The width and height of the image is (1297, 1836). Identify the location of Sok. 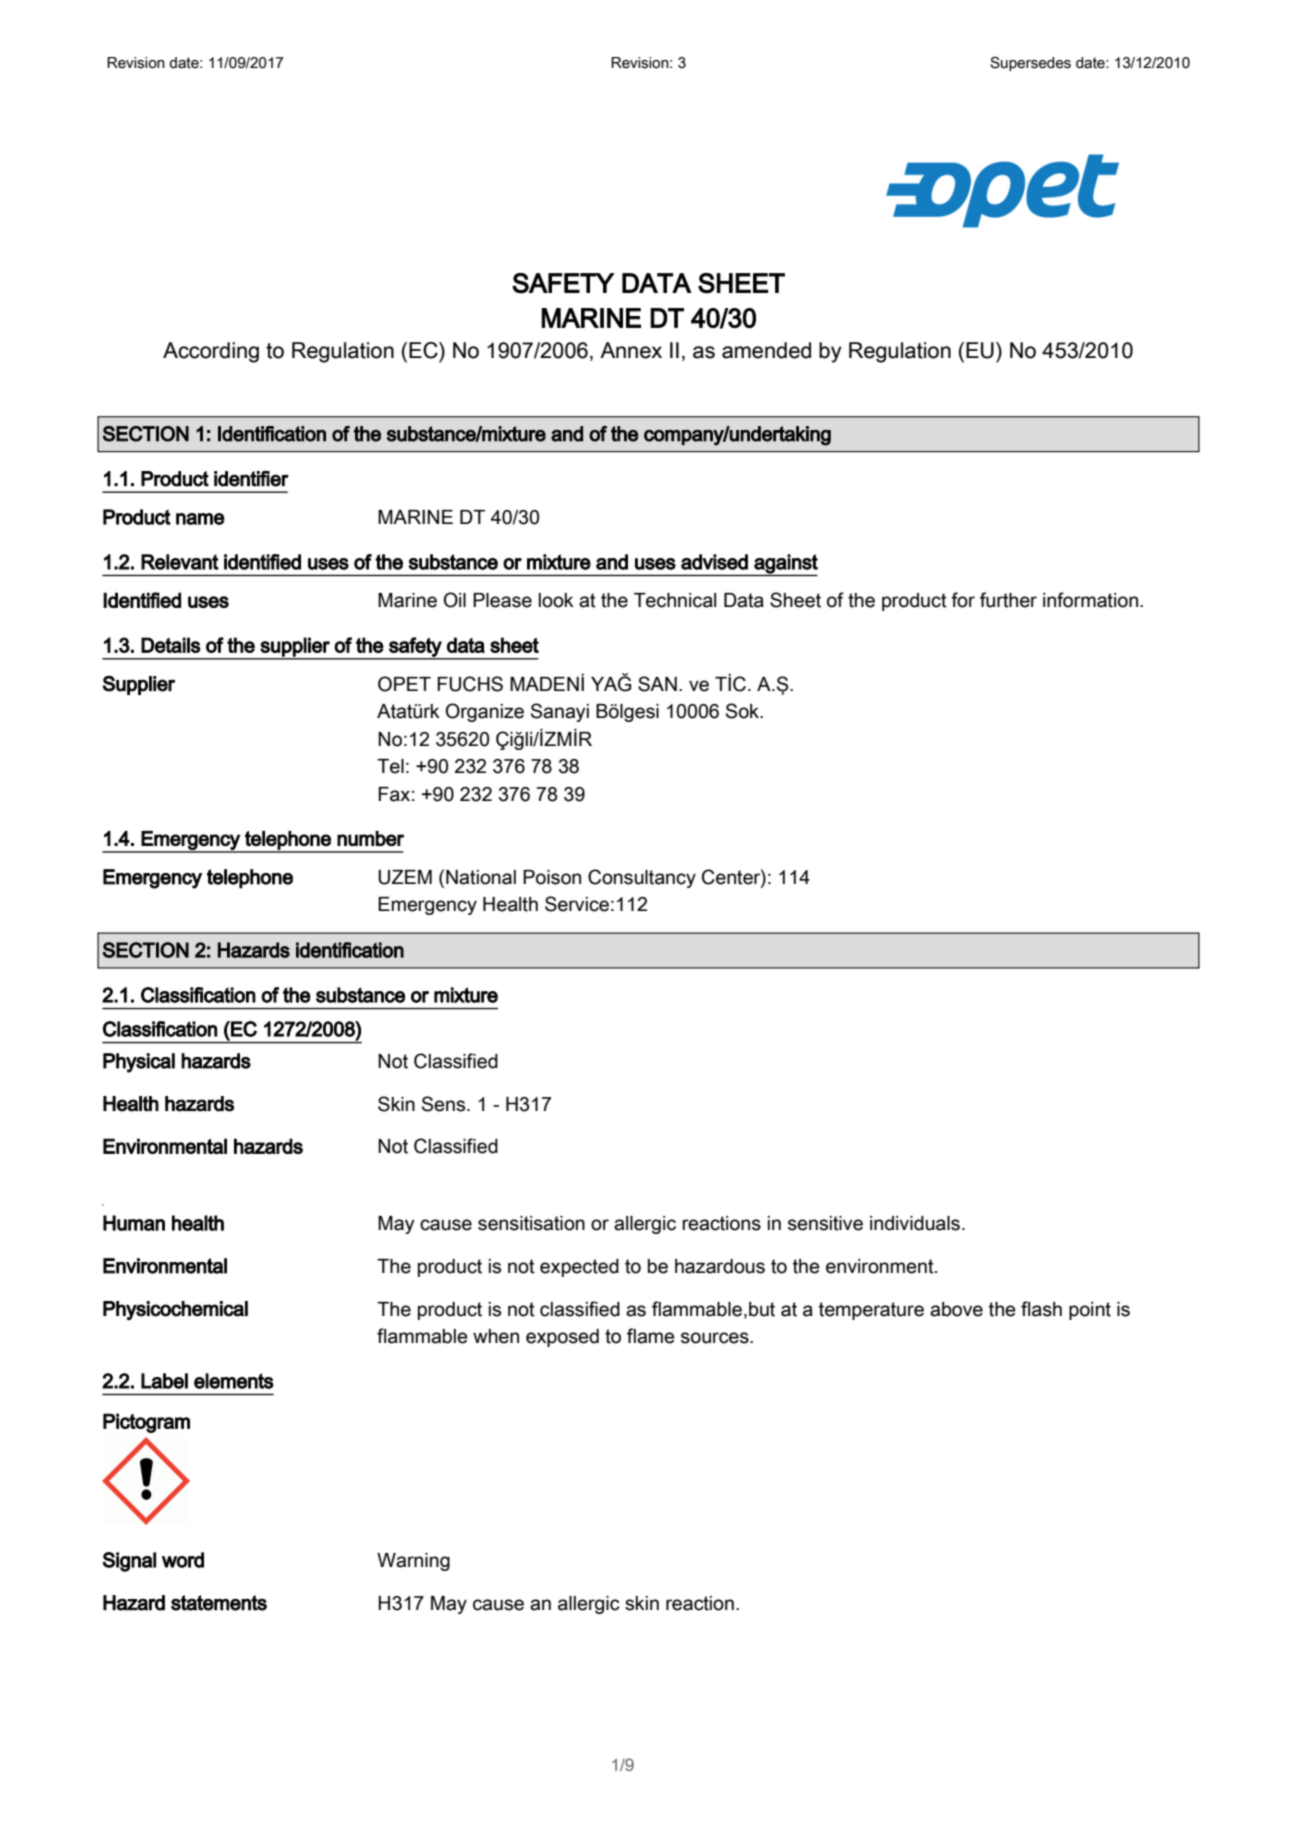
(743, 711).
